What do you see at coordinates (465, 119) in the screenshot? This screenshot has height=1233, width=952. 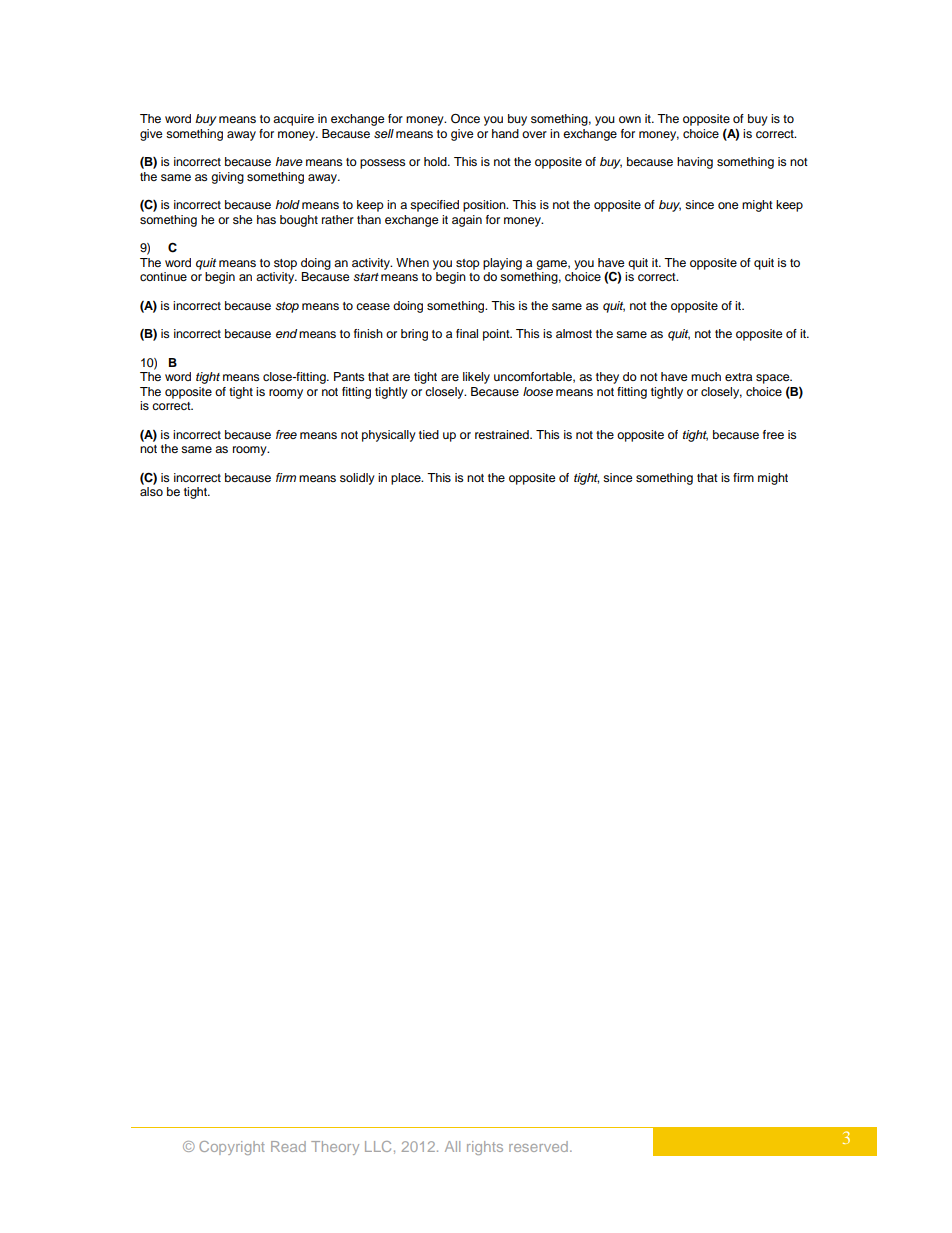 I see `Once` at bounding box center [465, 119].
